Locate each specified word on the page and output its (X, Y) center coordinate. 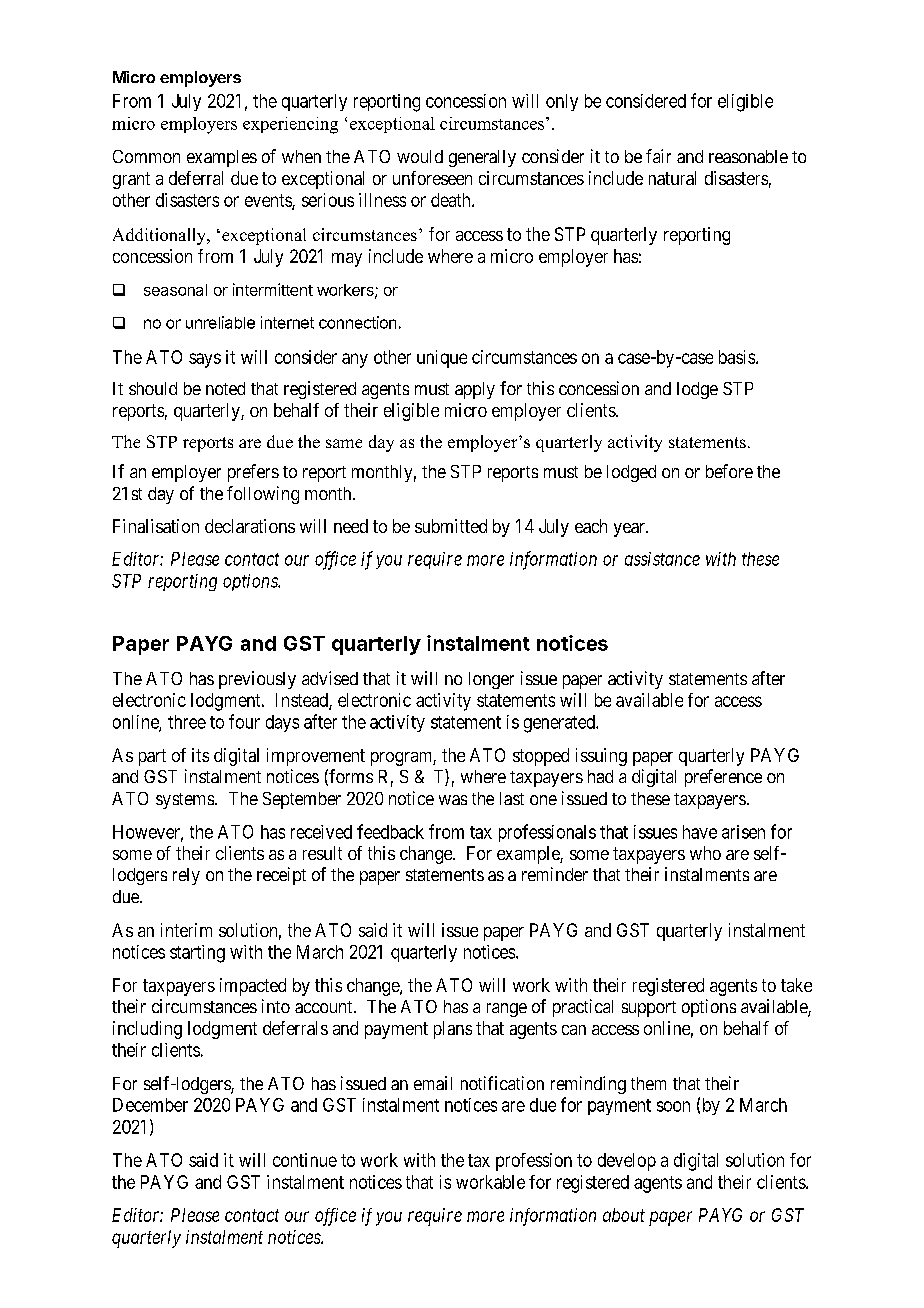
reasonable (748, 156)
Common (146, 156)
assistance (662, 559)
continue (305, 1160)
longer (491, 680)
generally (482, 158)
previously (257, 680)
